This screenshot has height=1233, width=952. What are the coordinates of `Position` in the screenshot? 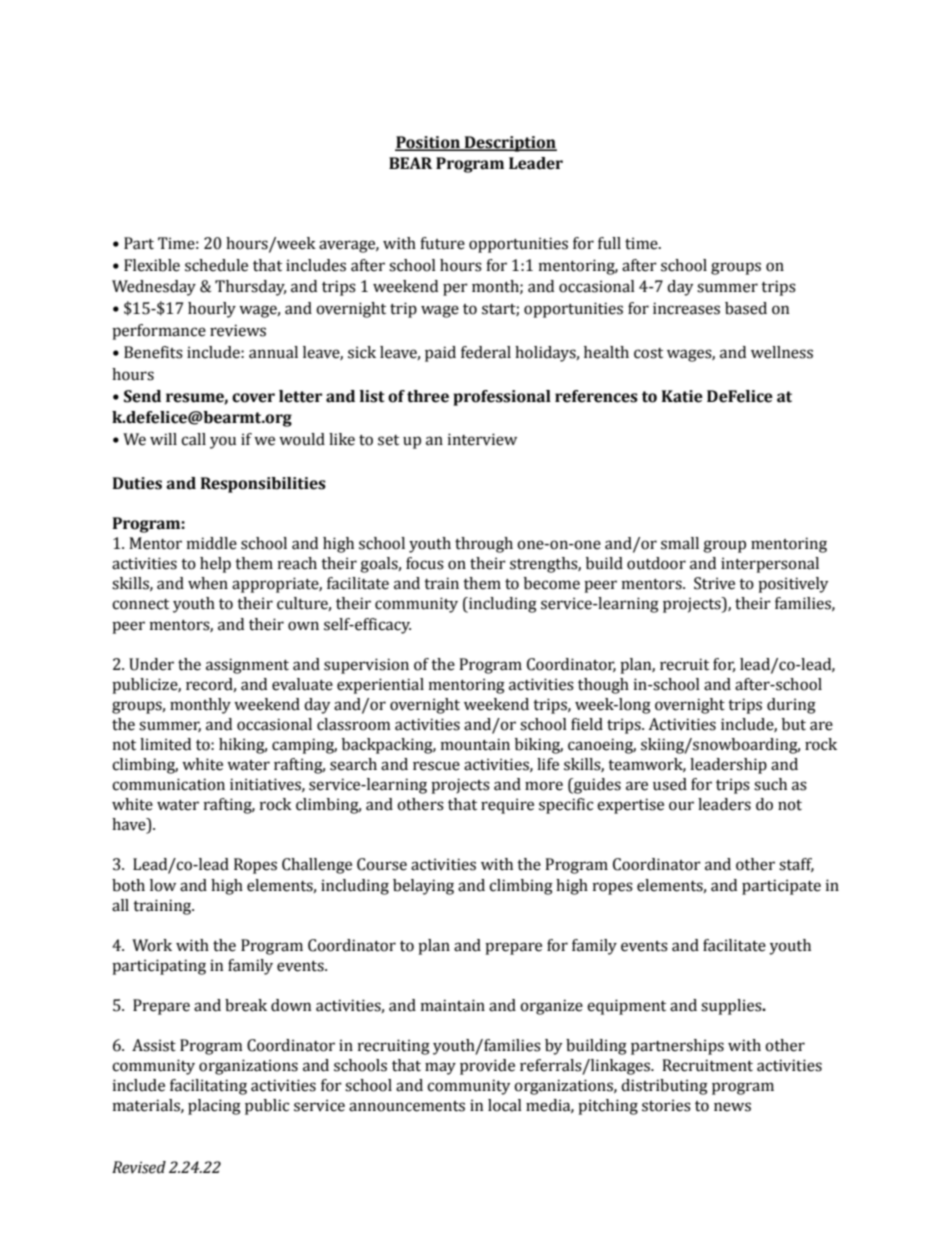 It's located at (428, 143).
